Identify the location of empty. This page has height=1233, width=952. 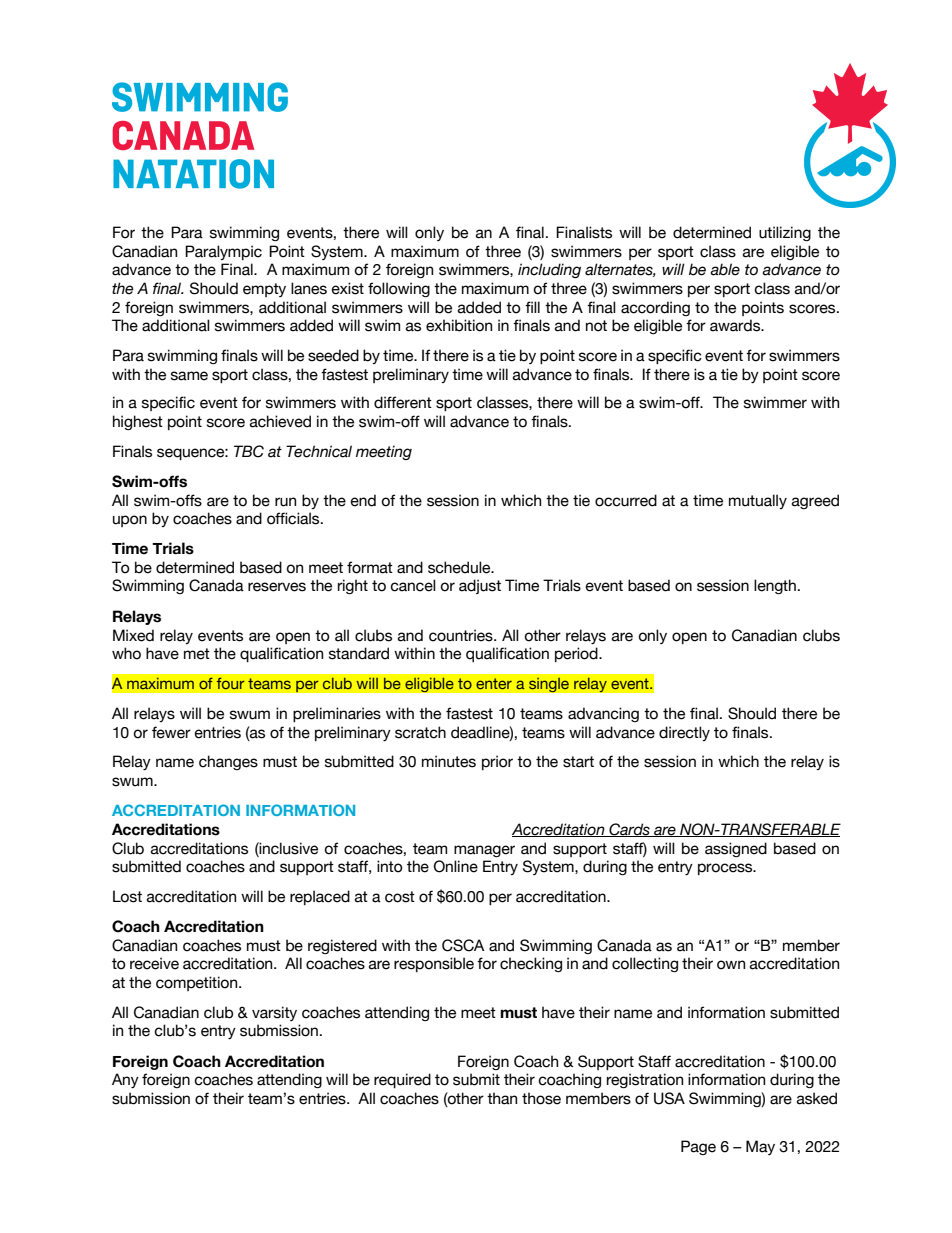
(264, 290).
